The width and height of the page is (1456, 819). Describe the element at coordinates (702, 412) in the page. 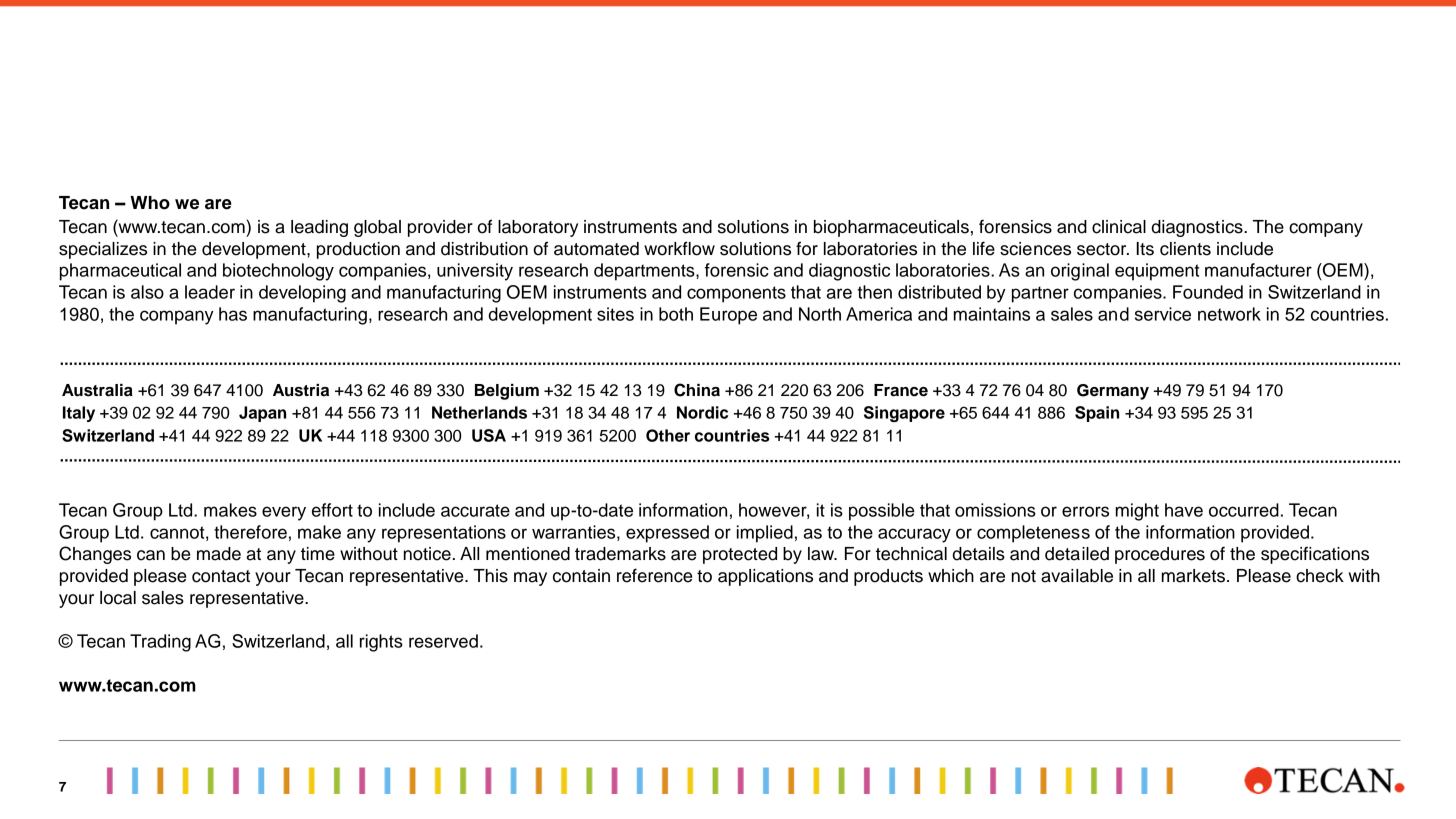

I see `Nordic` at that location.
